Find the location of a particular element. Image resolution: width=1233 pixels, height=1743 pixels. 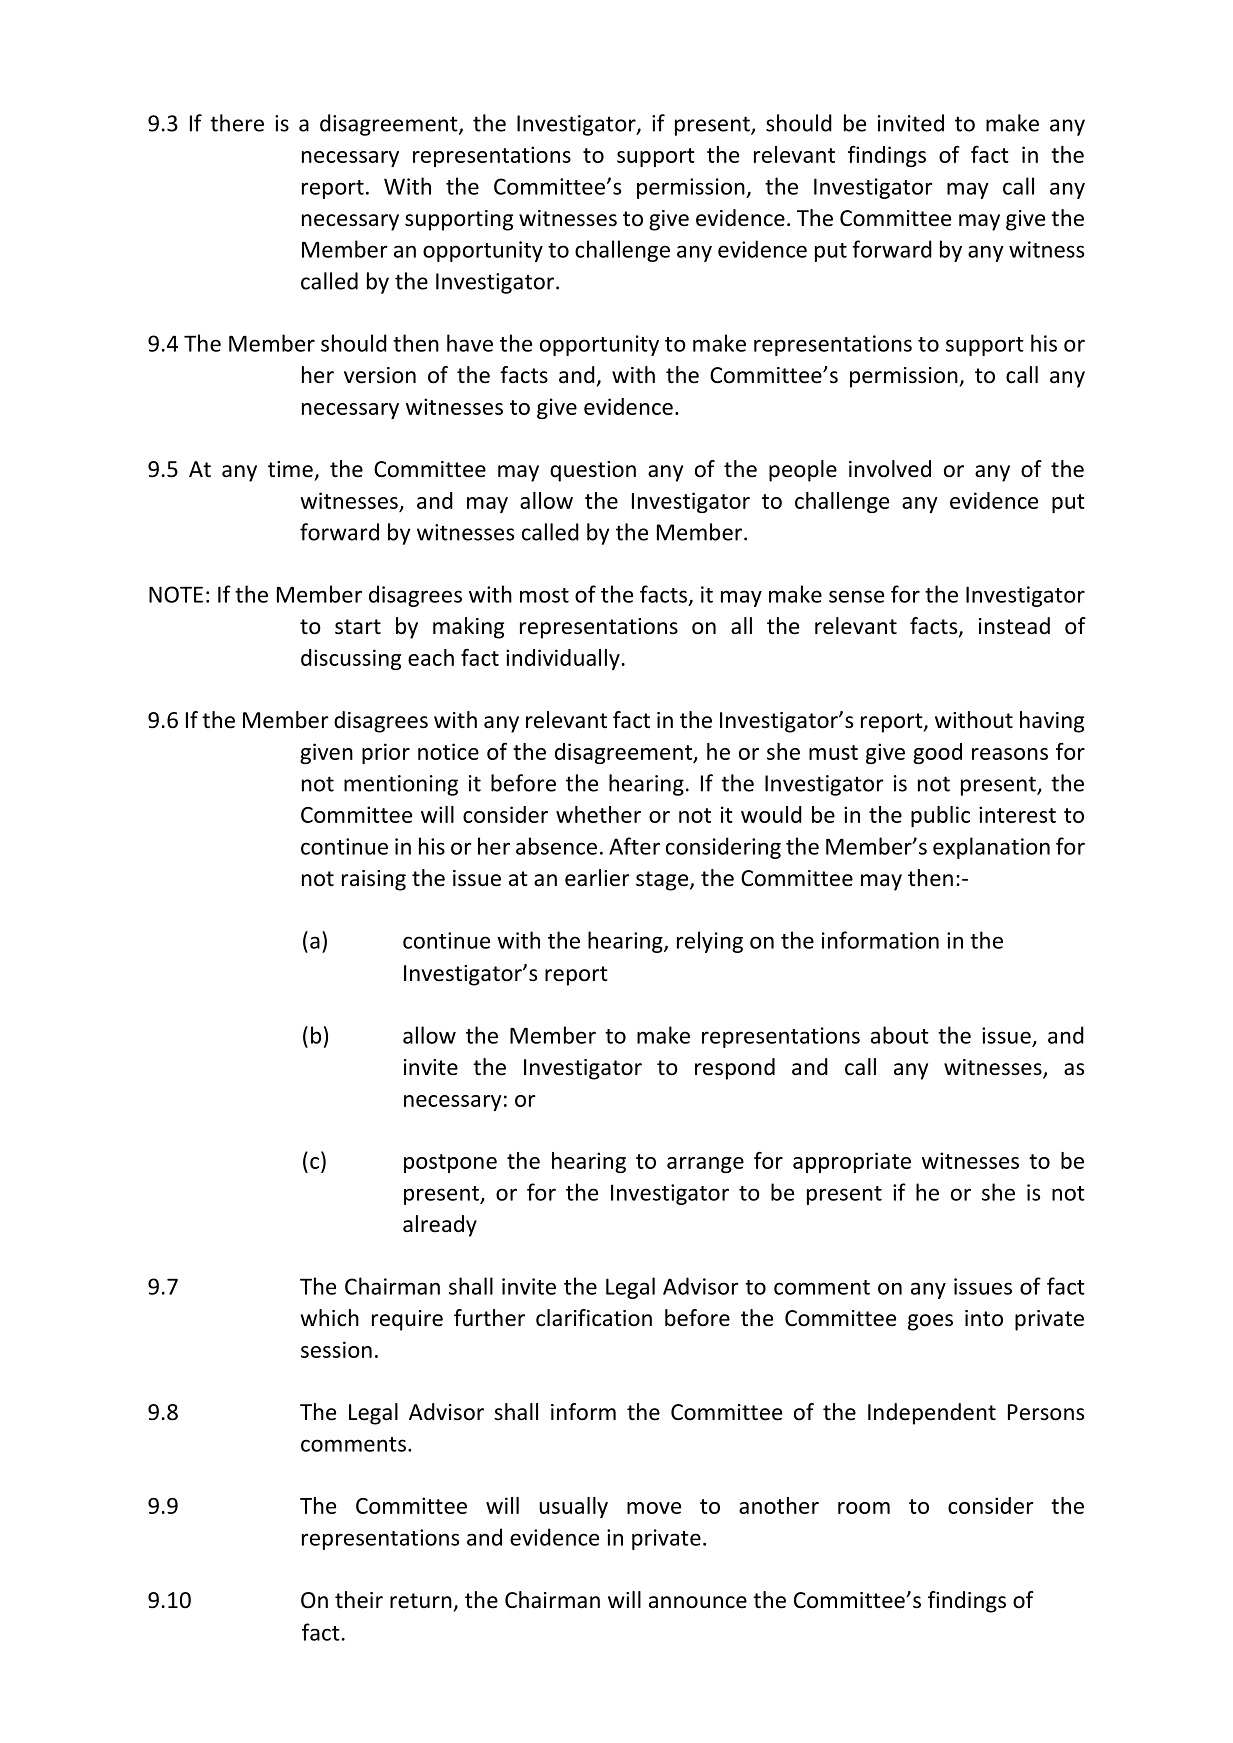

involved is located at coordinates (890, 469).
